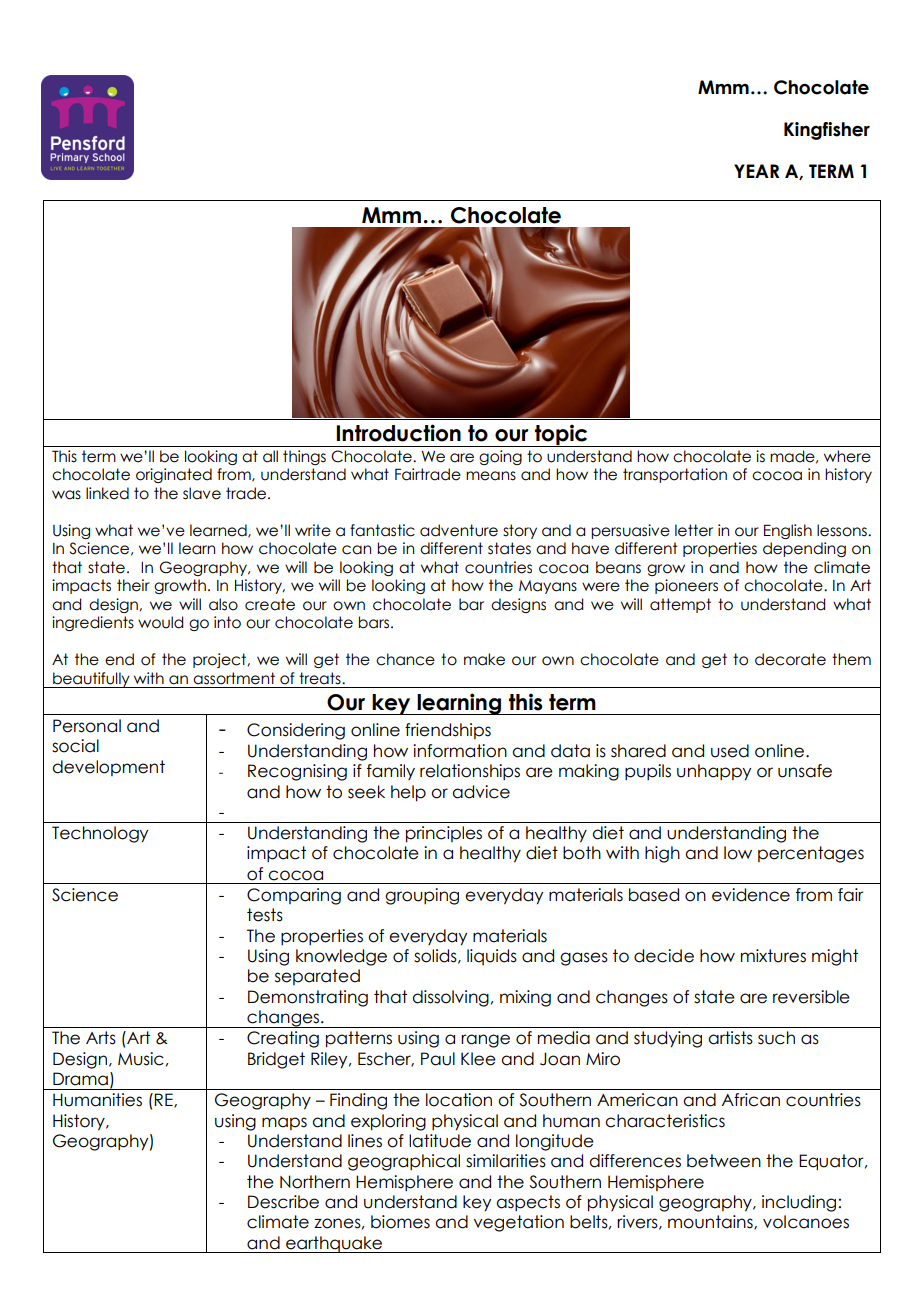 The width and height of the document is (924, 1308). Describe the element at coordinates (484, 659) in the document. I see `make` at that location.
